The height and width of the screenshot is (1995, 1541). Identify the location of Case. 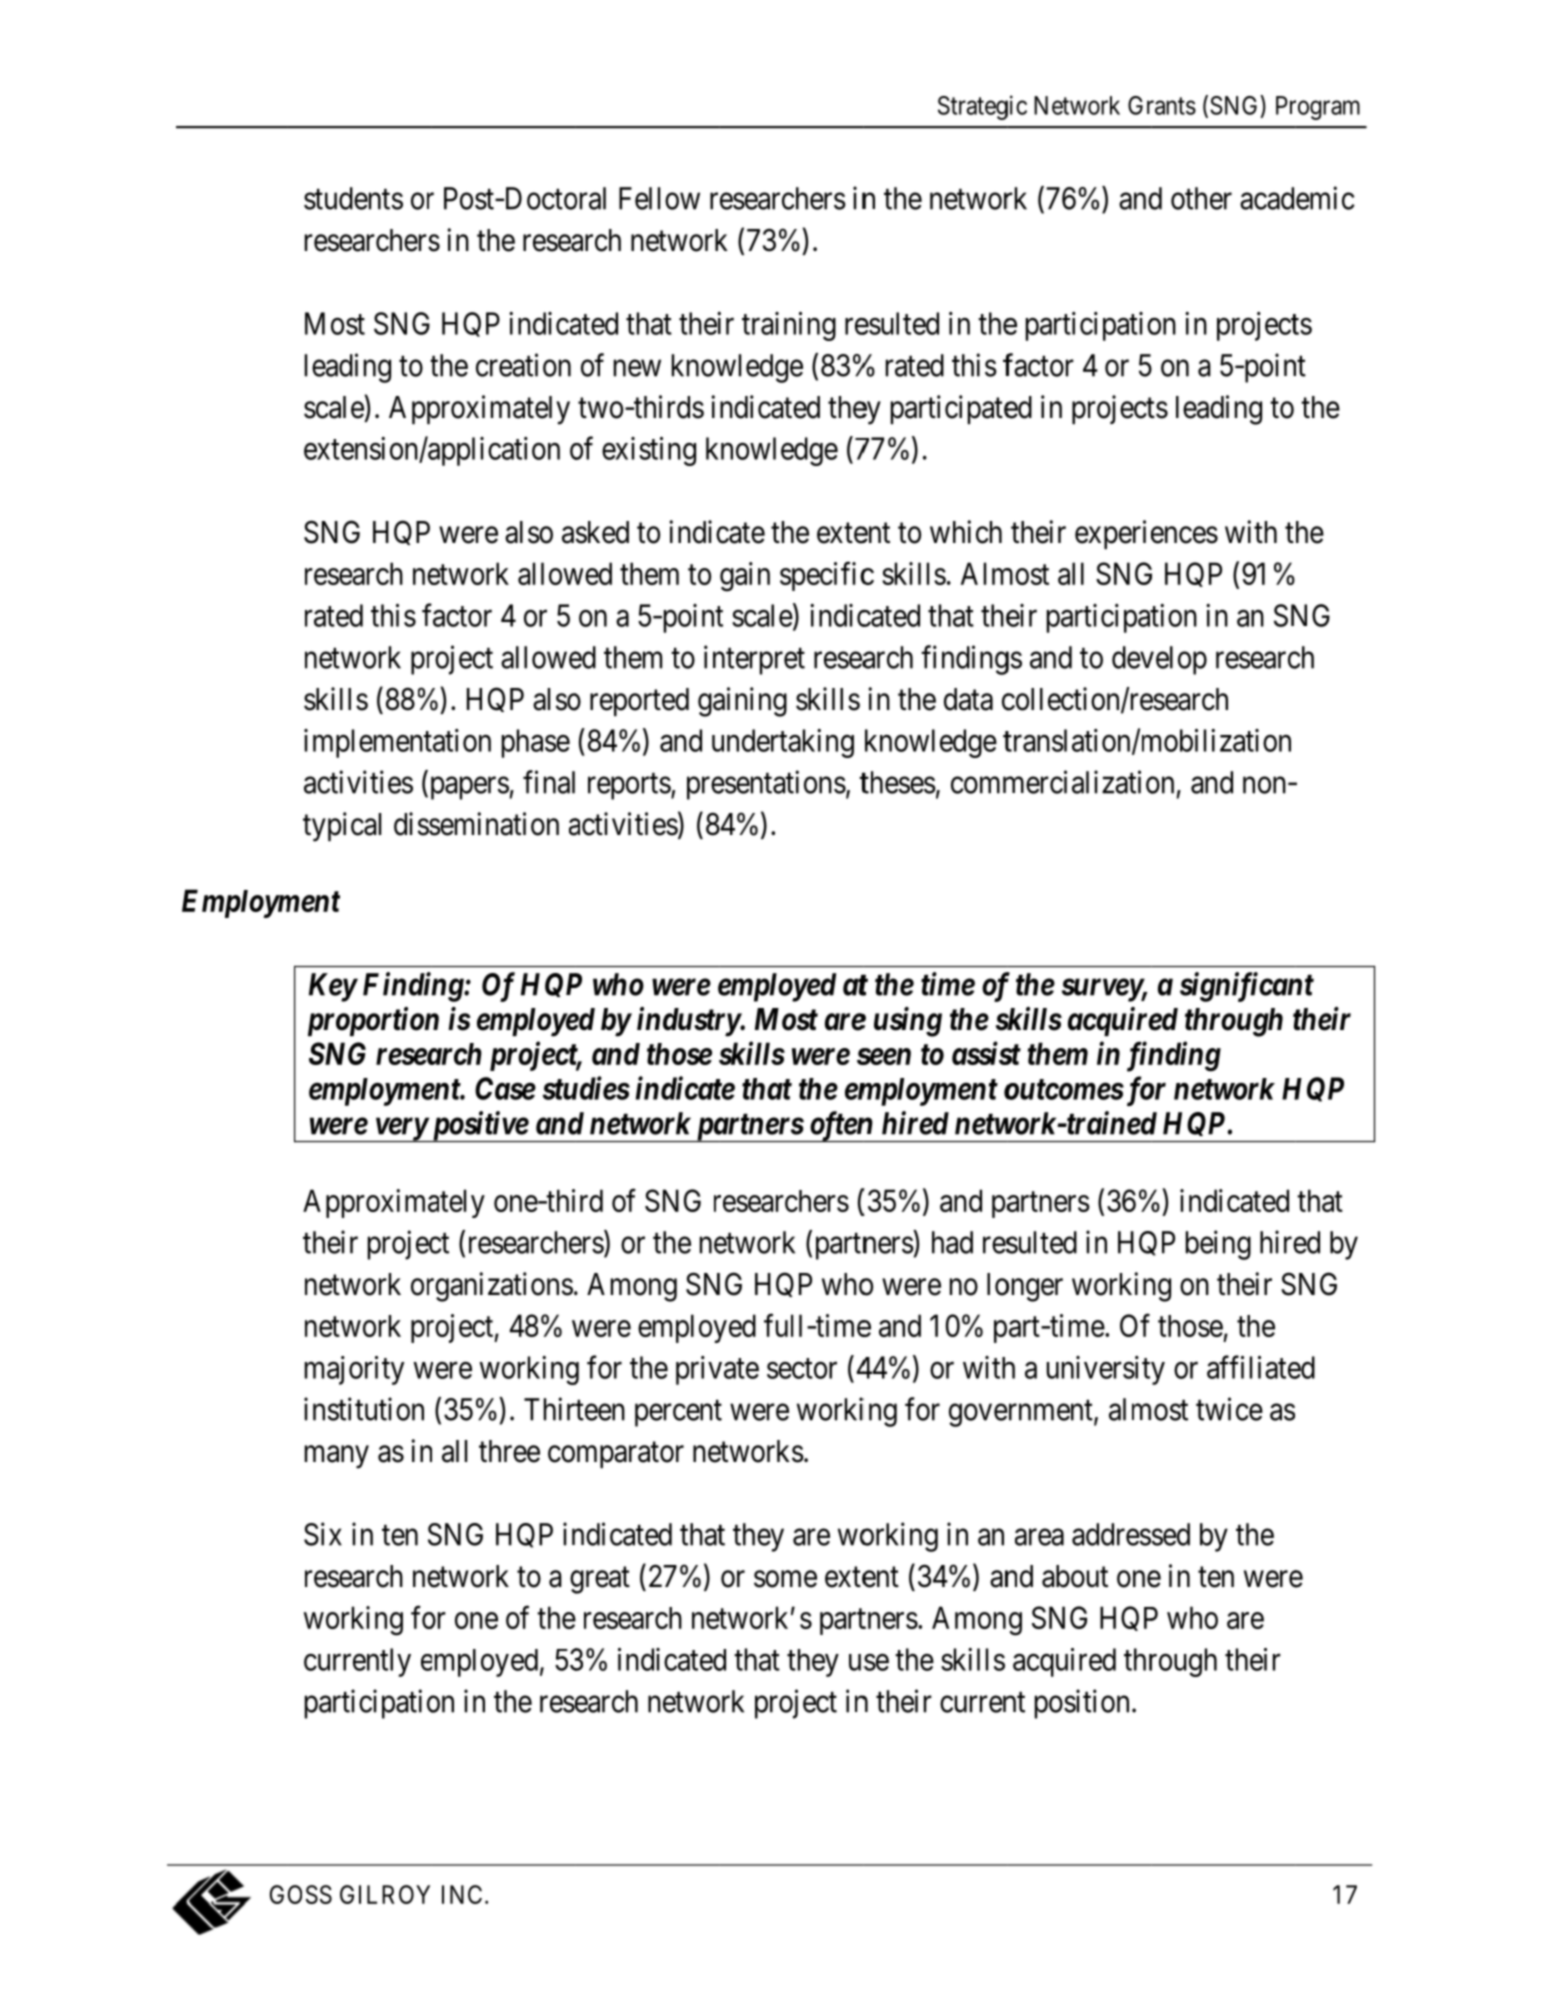
(505, 1088).
